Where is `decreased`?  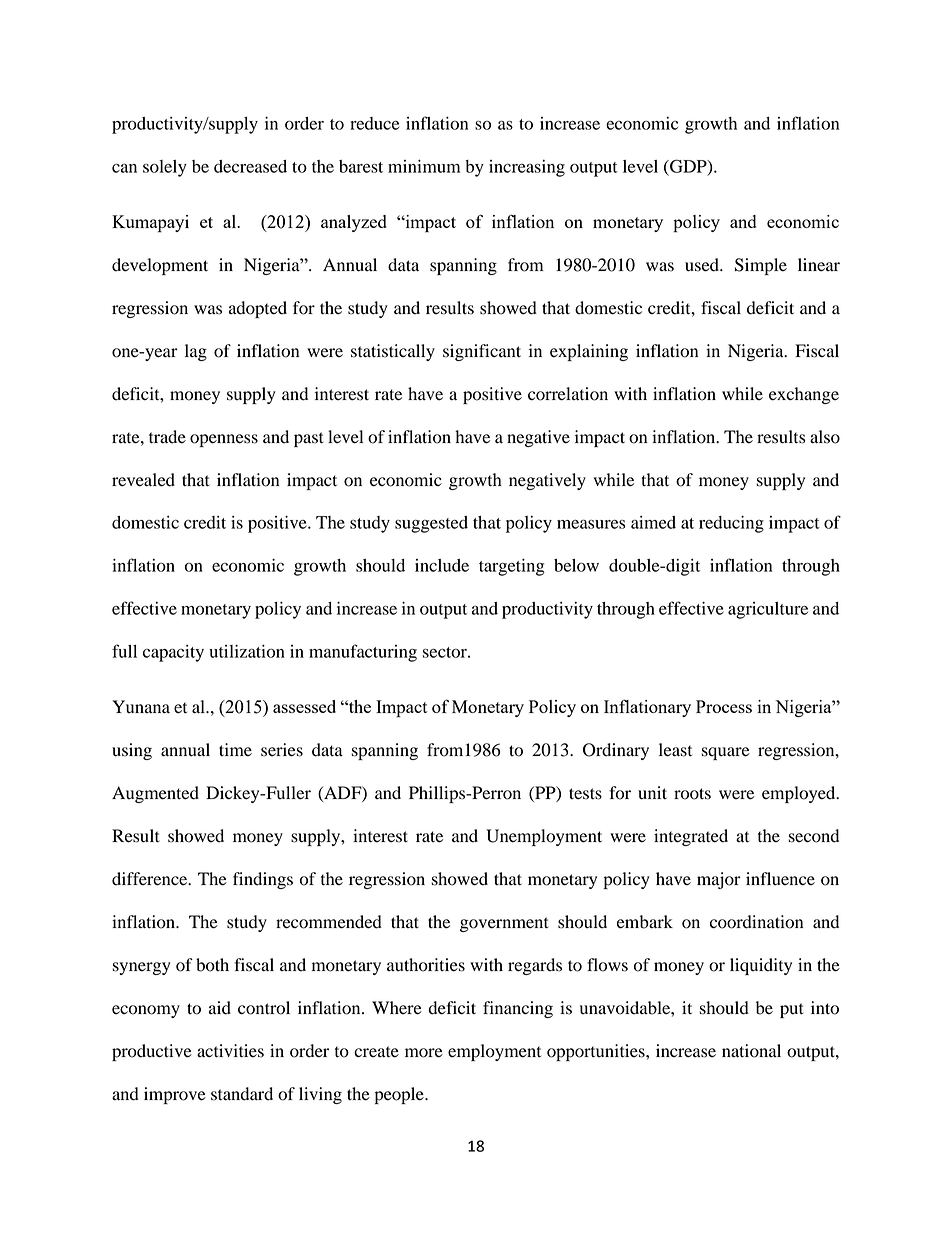
decreased is located at coordinates (250, 166).
